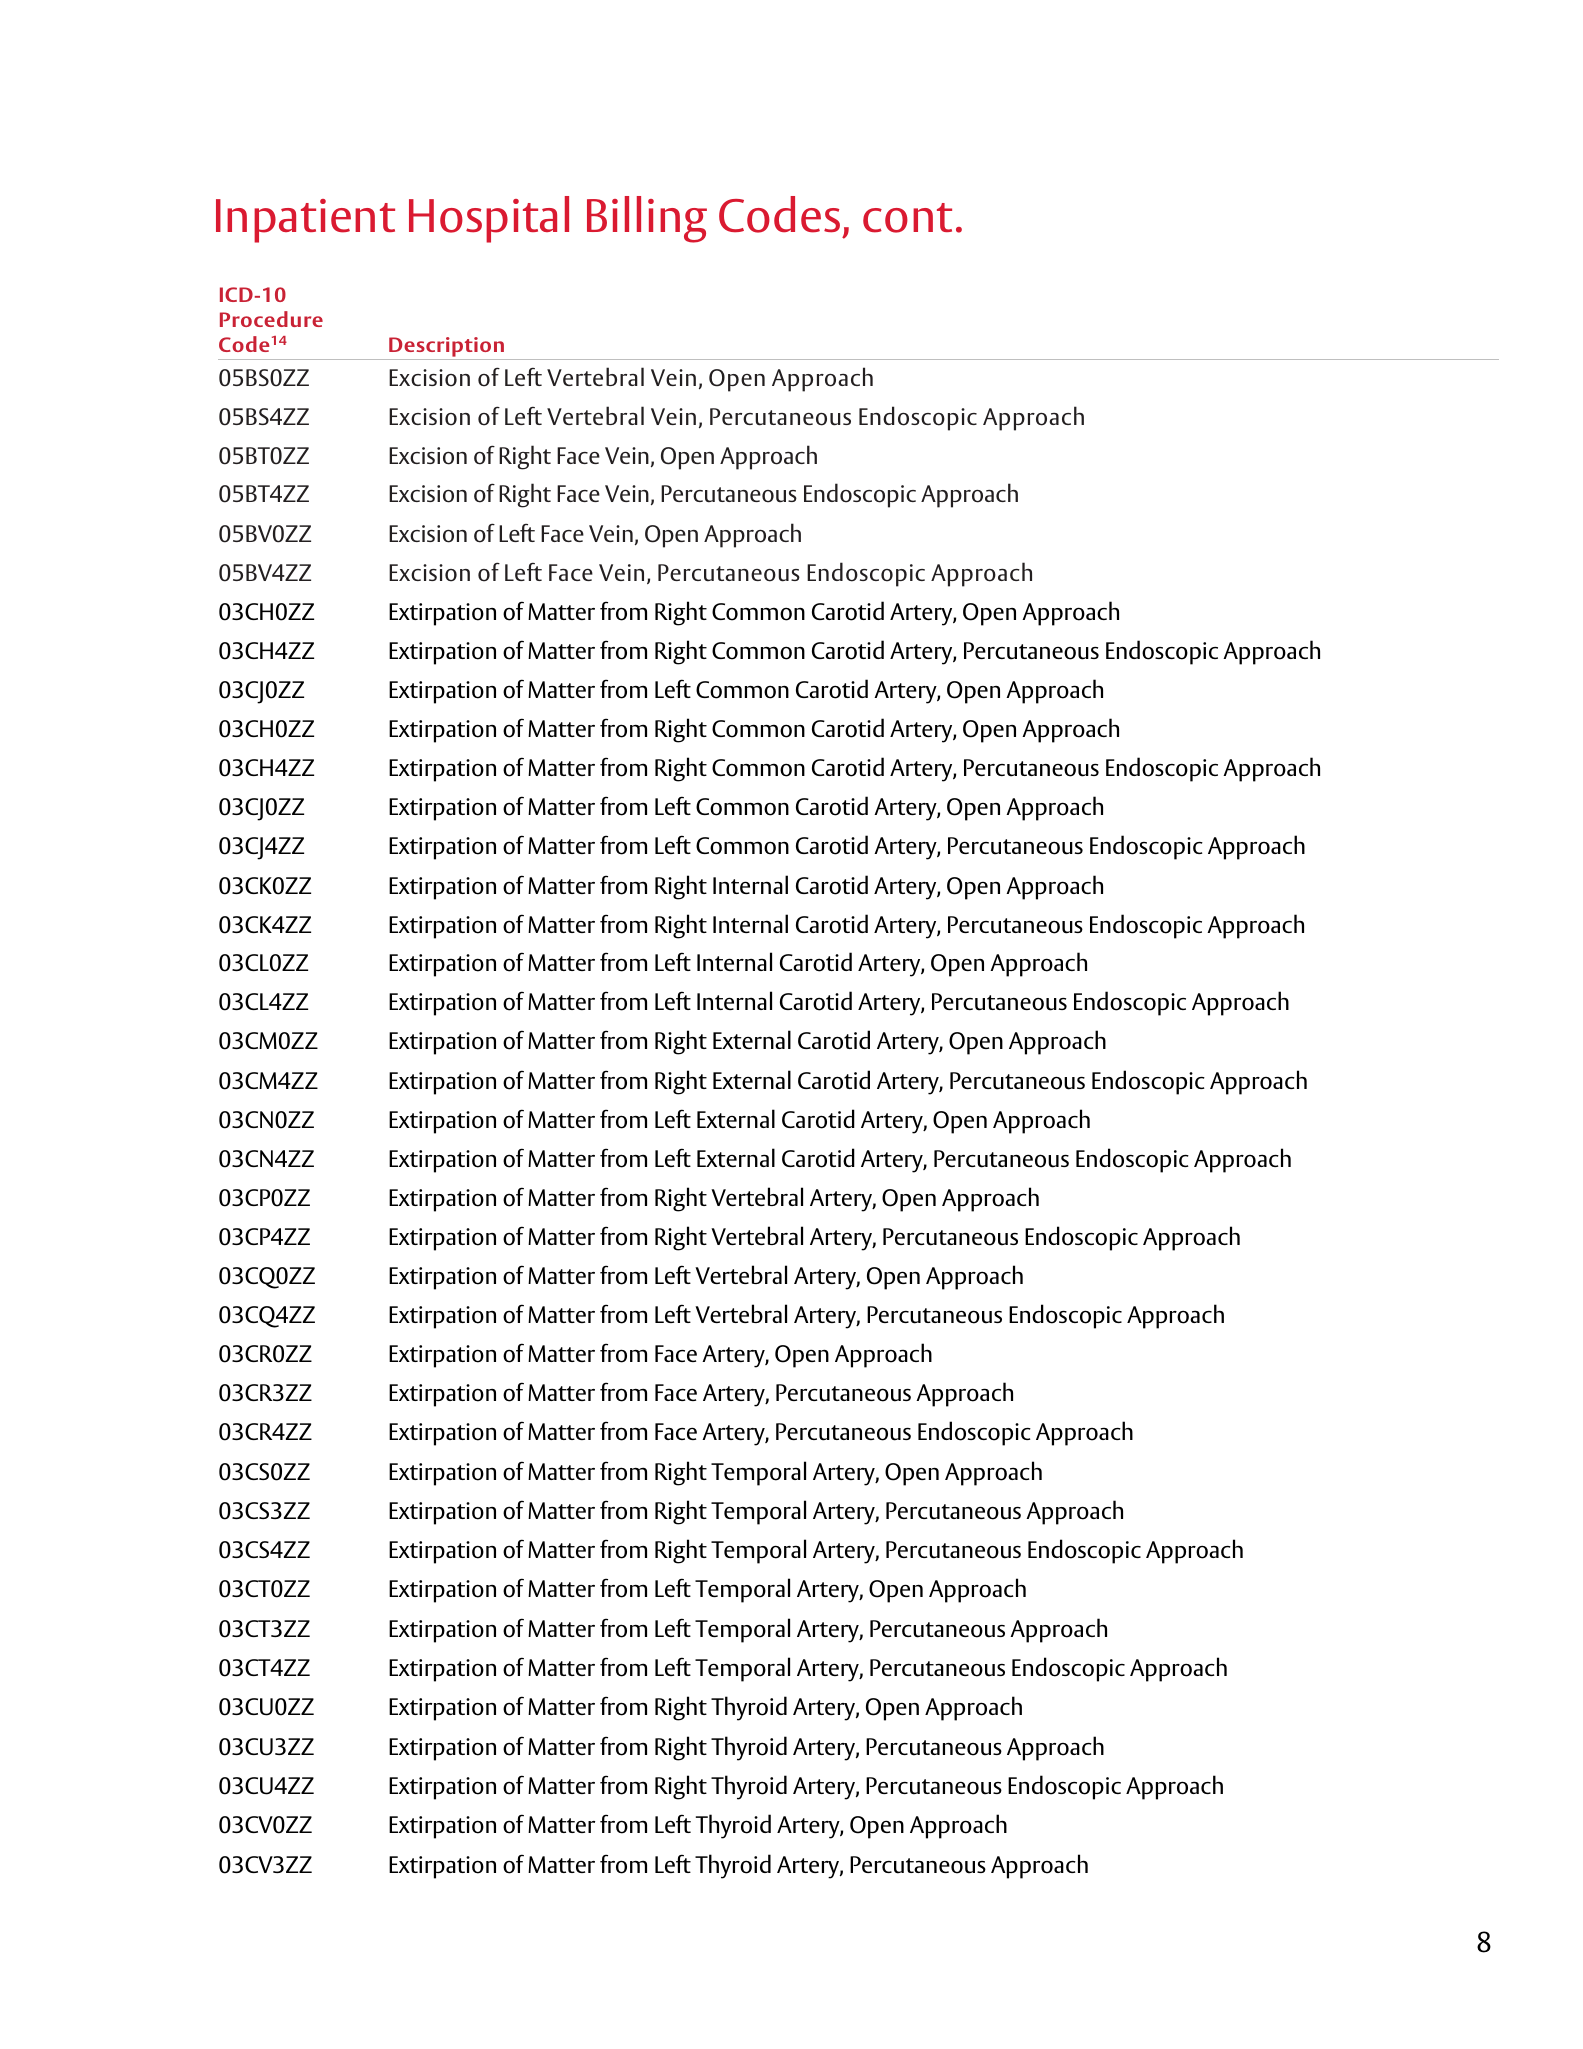  Describe the element at coordinates (647, 219) in the image. I see `Billing` at that location.
